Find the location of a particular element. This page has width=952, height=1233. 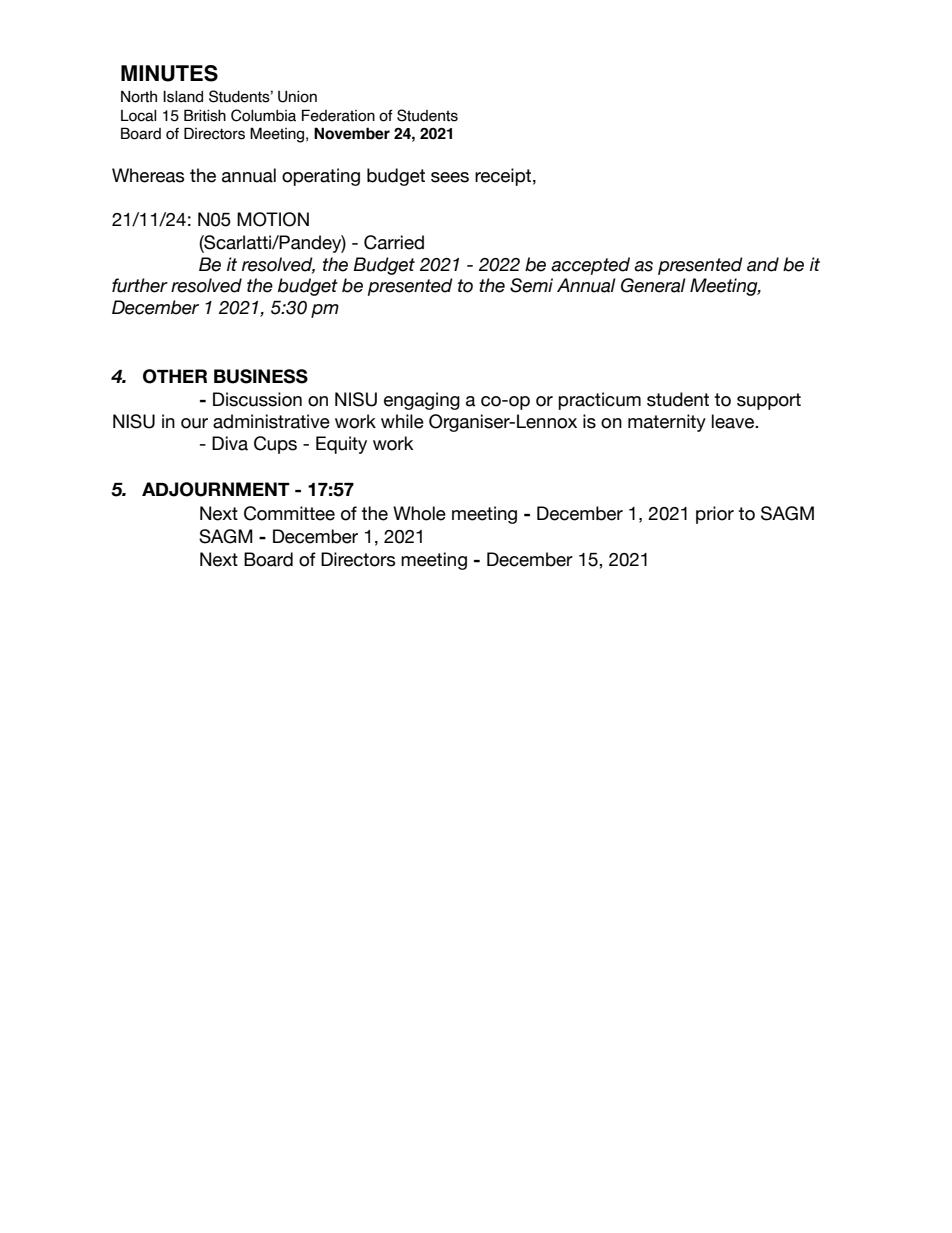

sees is located at coordinates (450, 177).
